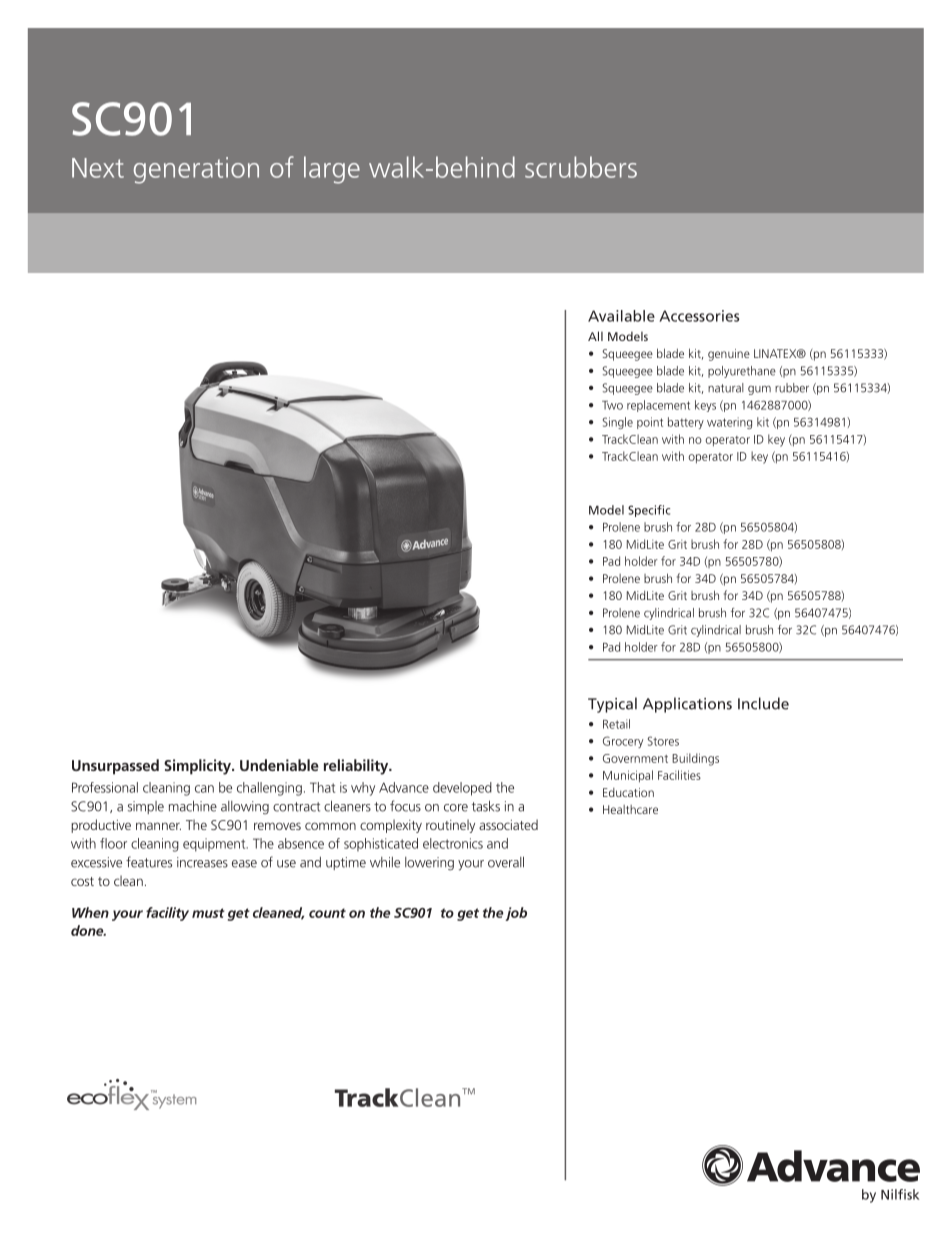 This image has height=1233, width=952. What do you see at coordinates (115, 767) in the image?
I see `Unsurpassed` at bounding box center [115, 767].
